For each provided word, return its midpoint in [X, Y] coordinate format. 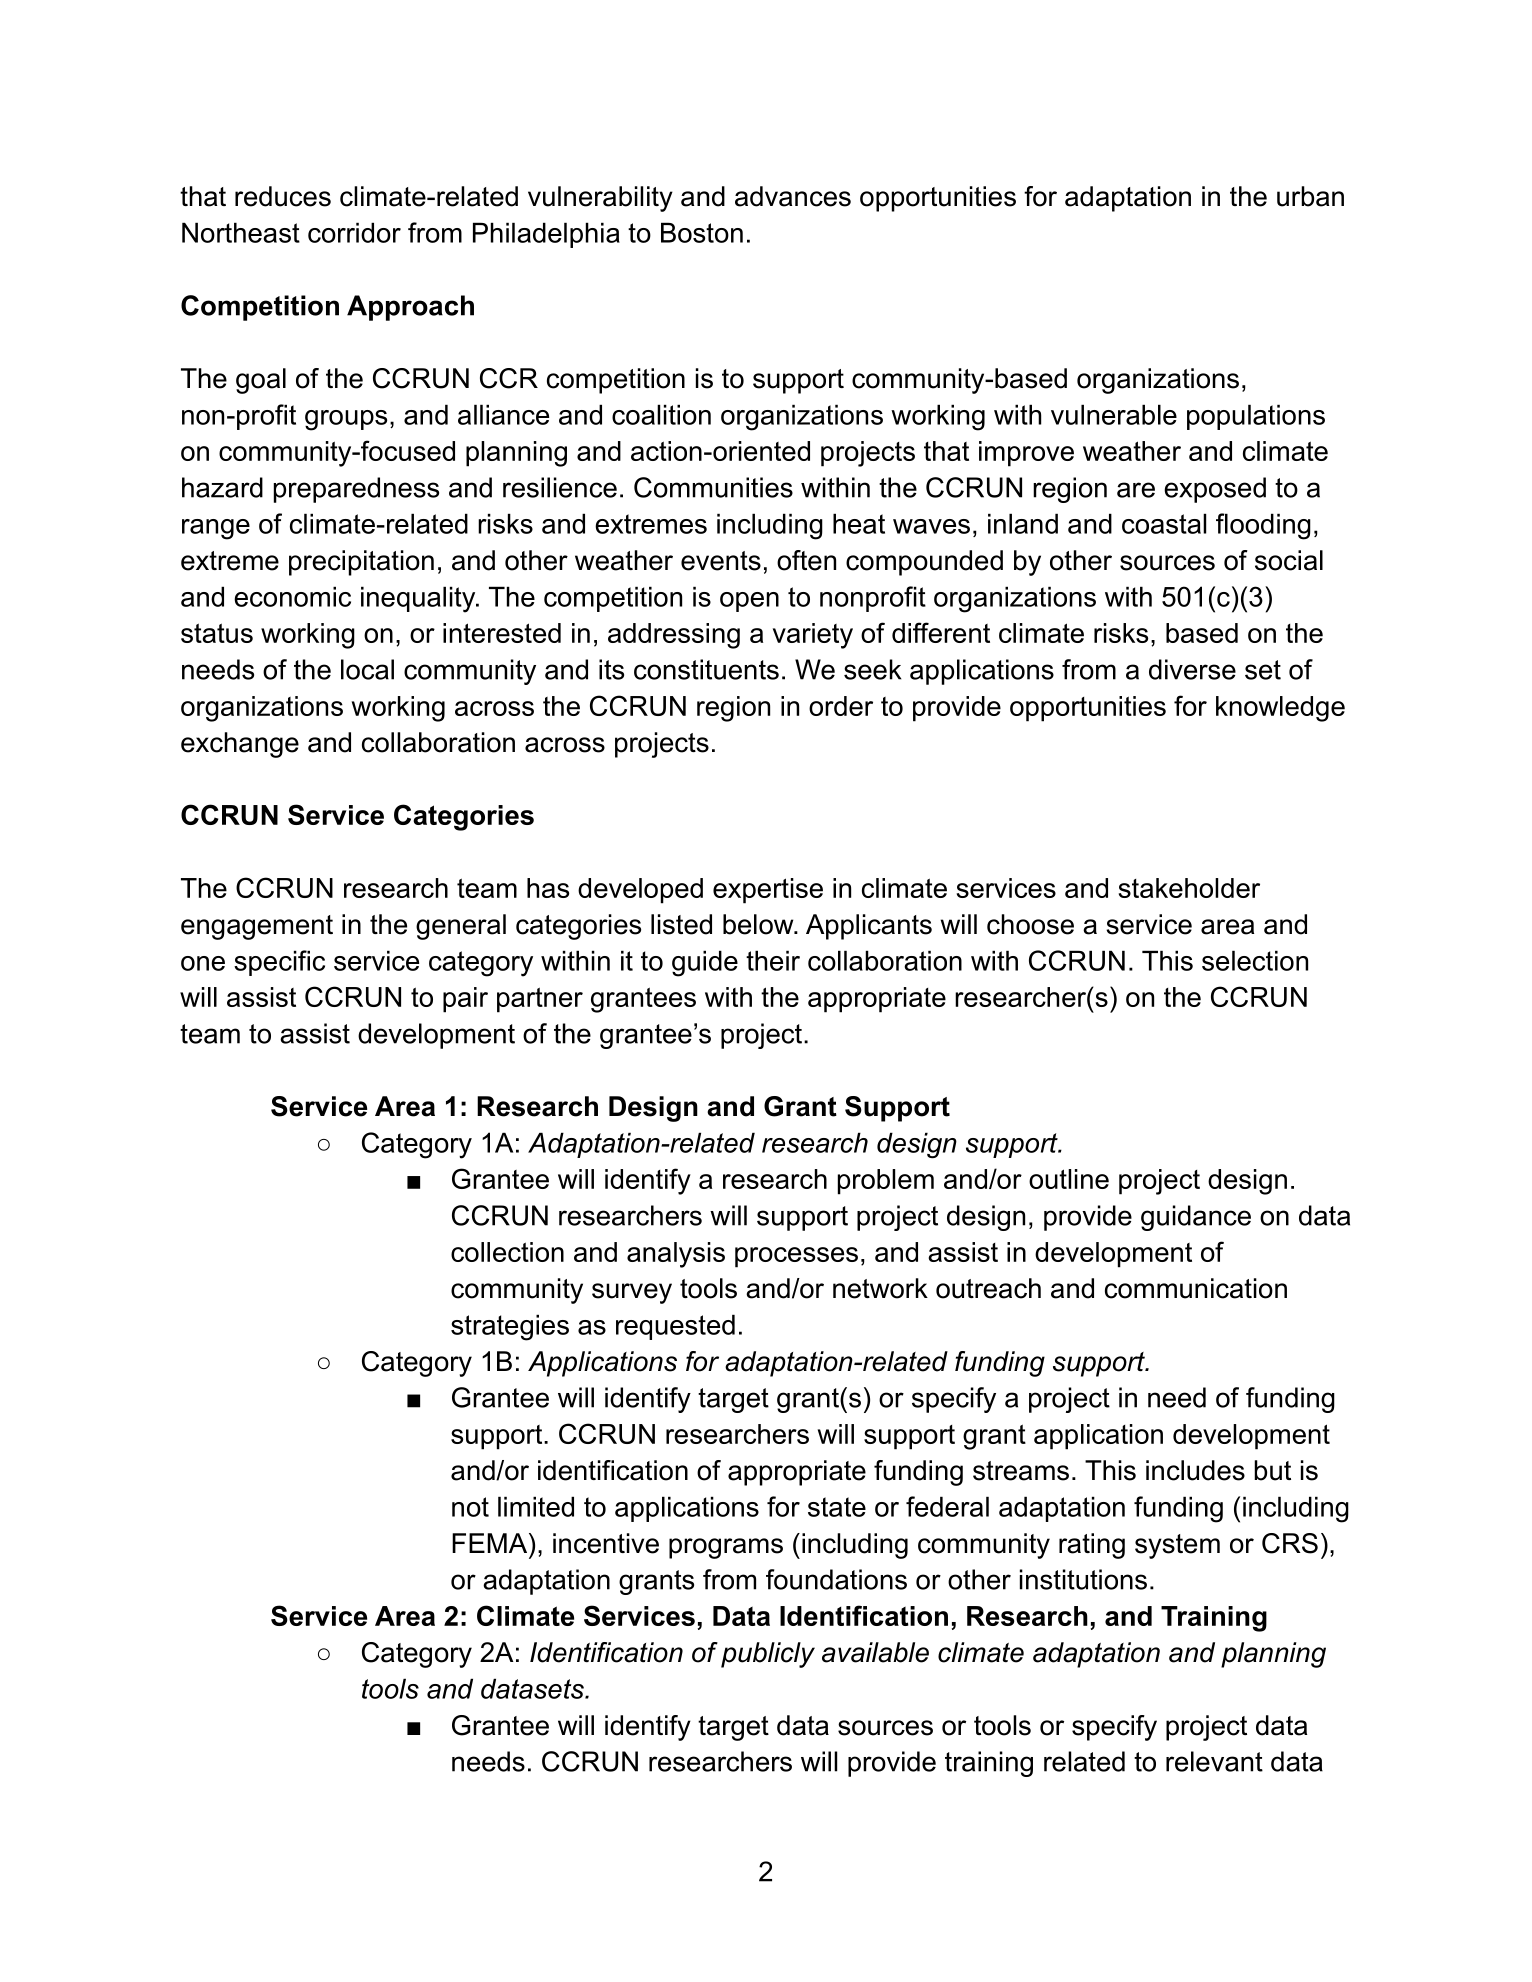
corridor [354, 232]
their [773, 960]
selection [1255, 960]
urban [1310, 196]
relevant [1214, 1761]
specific [279, 963]
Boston [702, 232]
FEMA [491, 1543]
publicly [768, 1655]
